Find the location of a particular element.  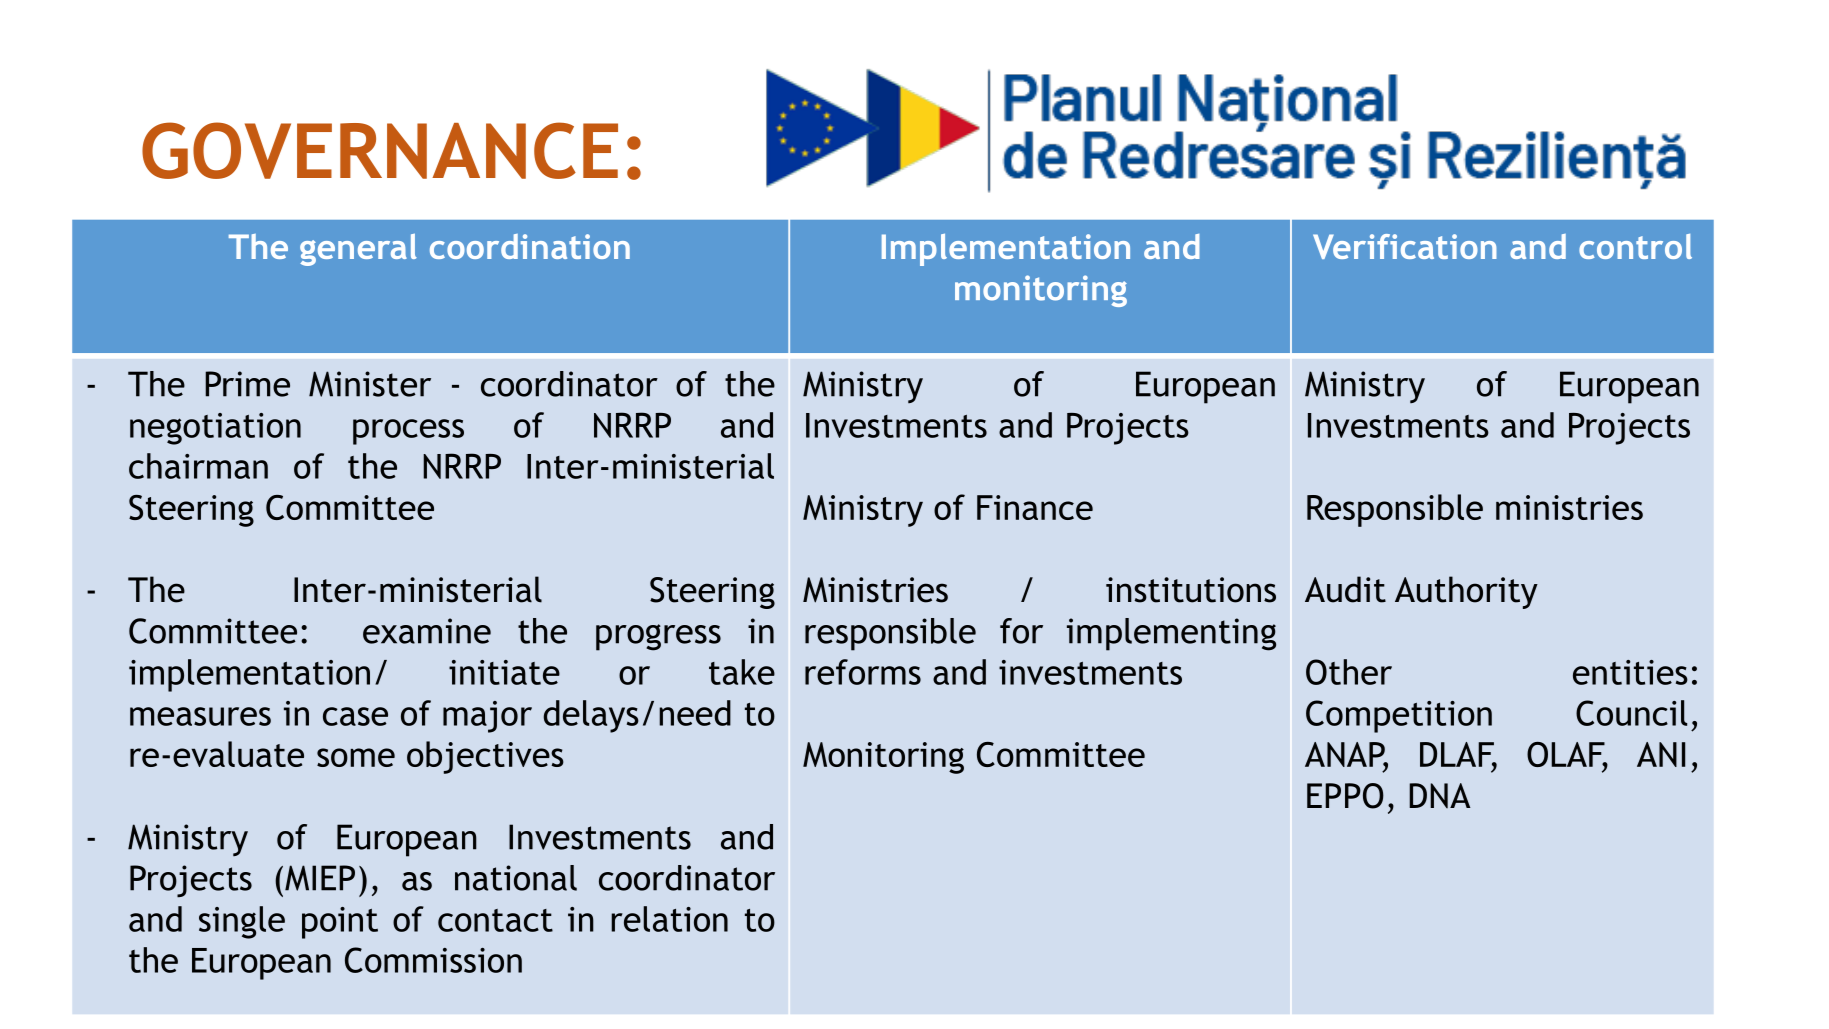

DNA is located at coordinates (1440, 795).
